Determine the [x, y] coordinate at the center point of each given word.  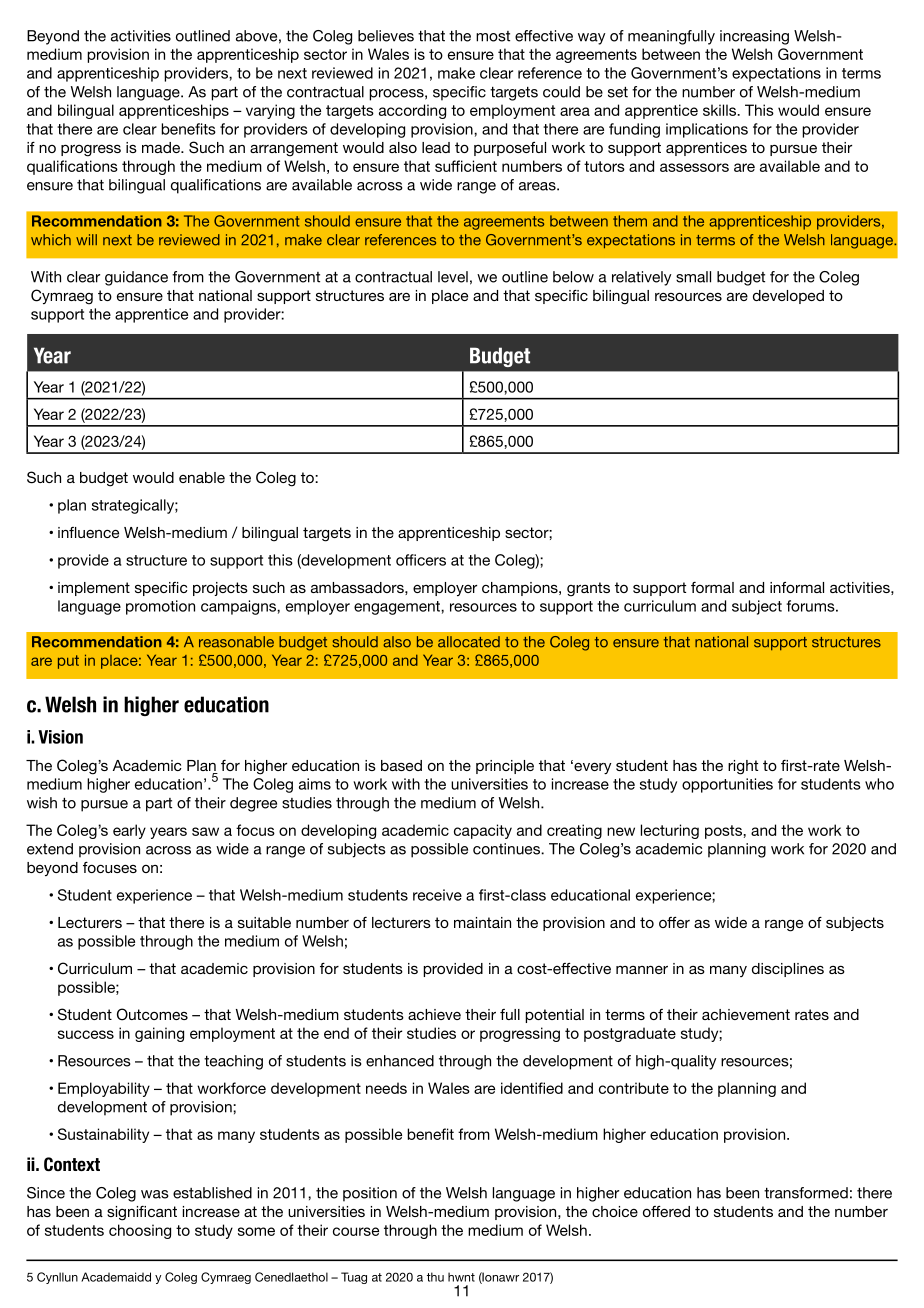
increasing [754, 37]
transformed [806, 1193]
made [162, 147]
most [493, 36]
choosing [140, 1231]
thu [435, 1277]
